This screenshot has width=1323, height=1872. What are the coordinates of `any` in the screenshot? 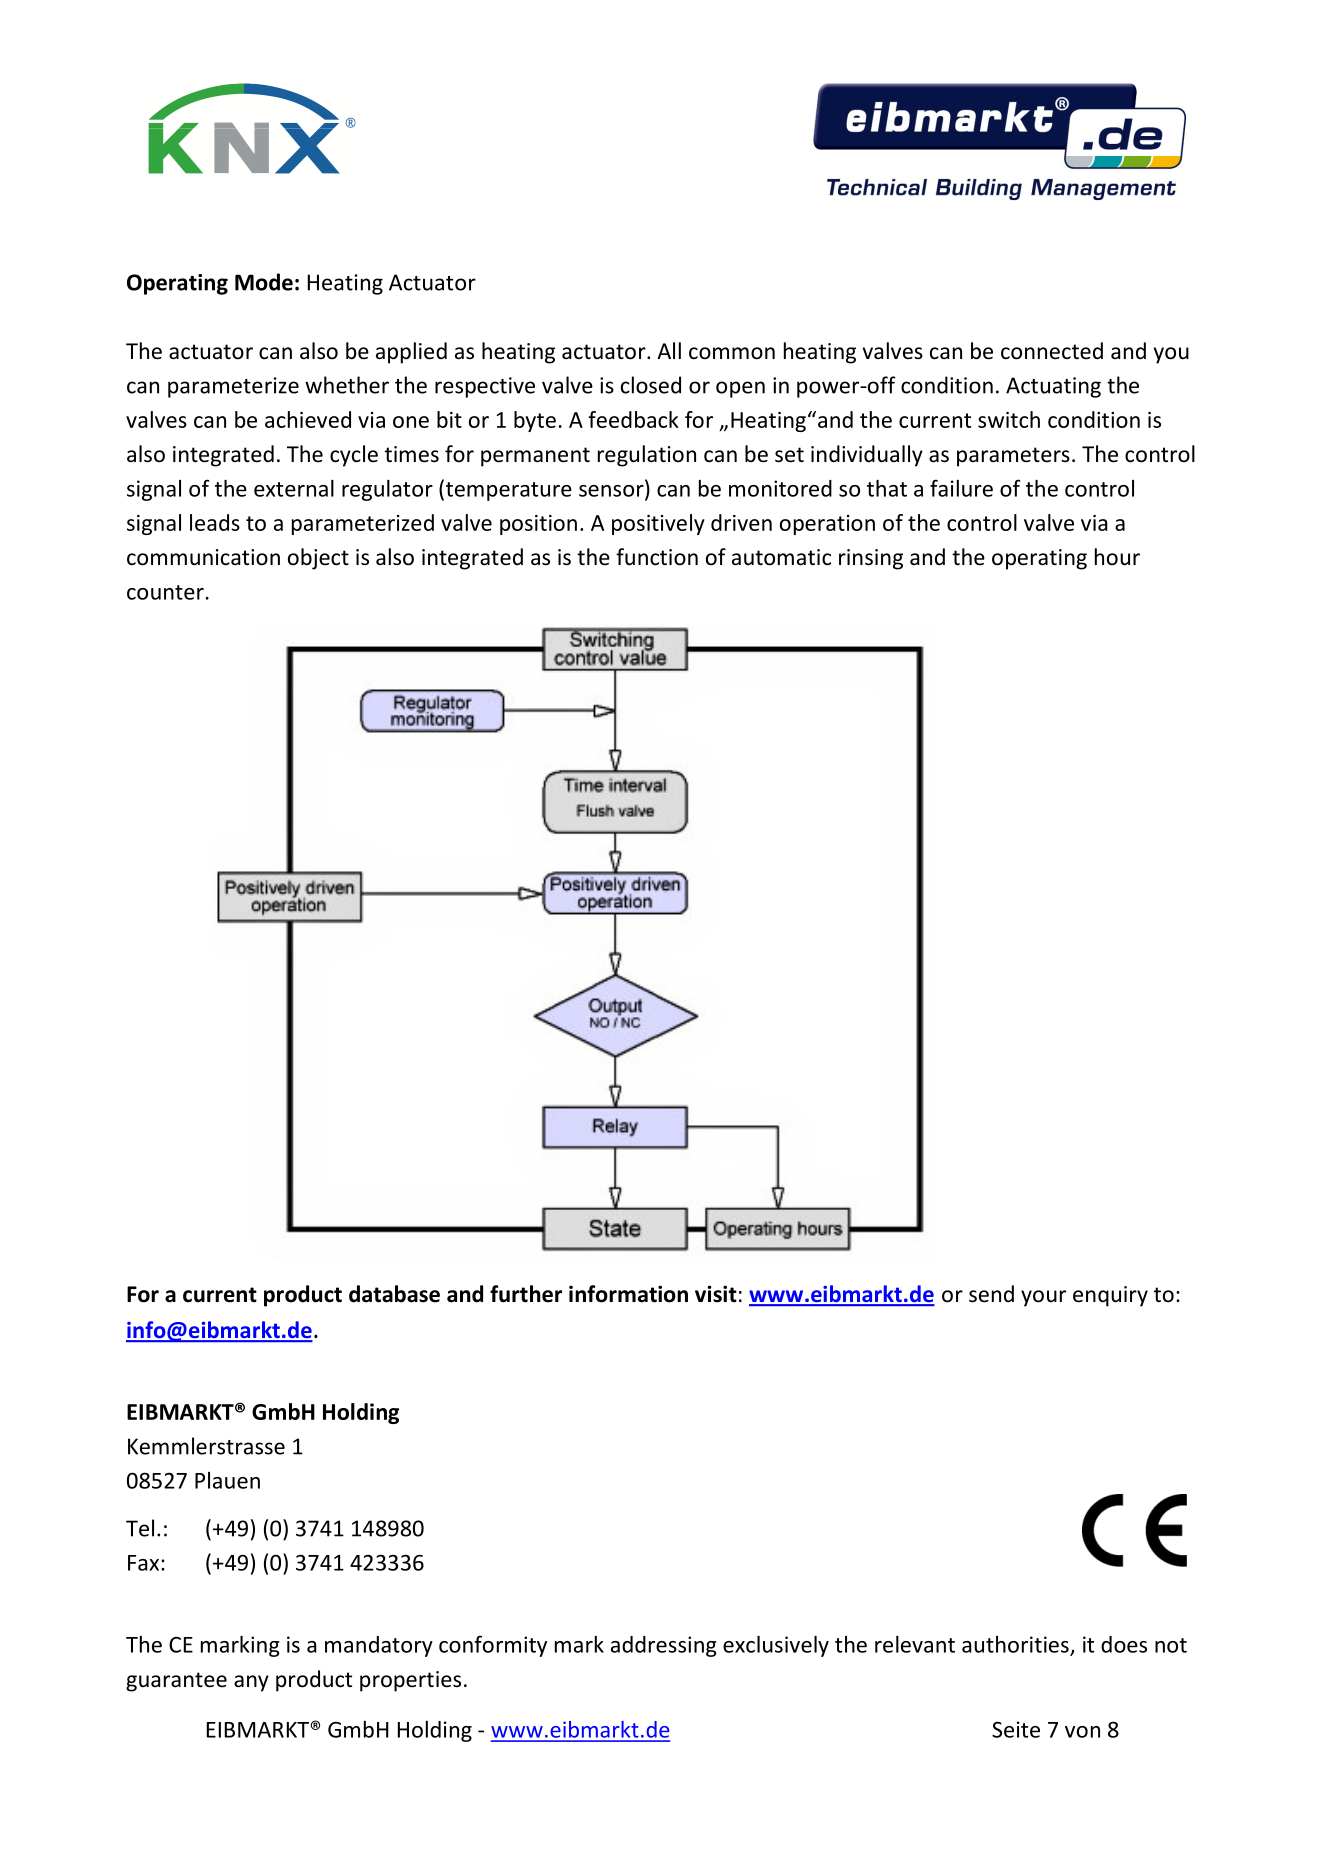 It's located at (251, 1683).
